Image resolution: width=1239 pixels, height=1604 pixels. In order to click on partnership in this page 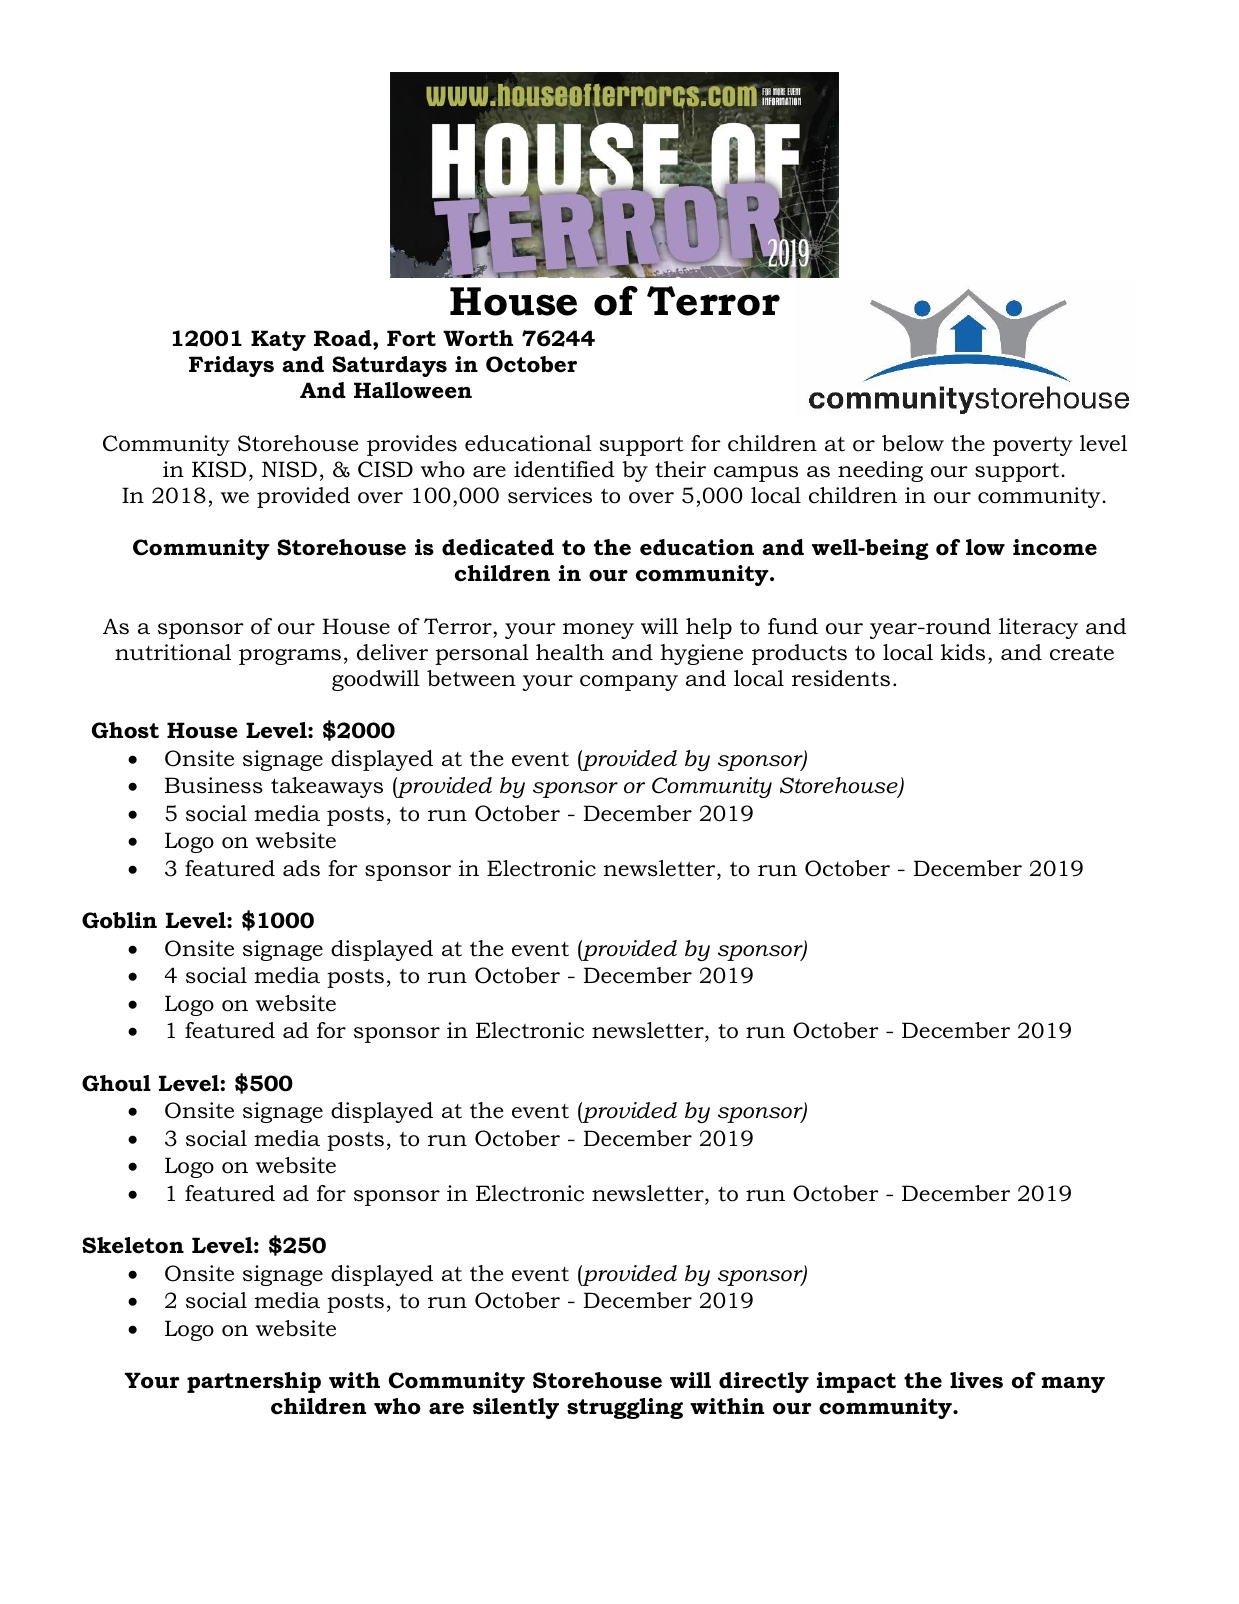, I will do `click(254, 1382)`.
